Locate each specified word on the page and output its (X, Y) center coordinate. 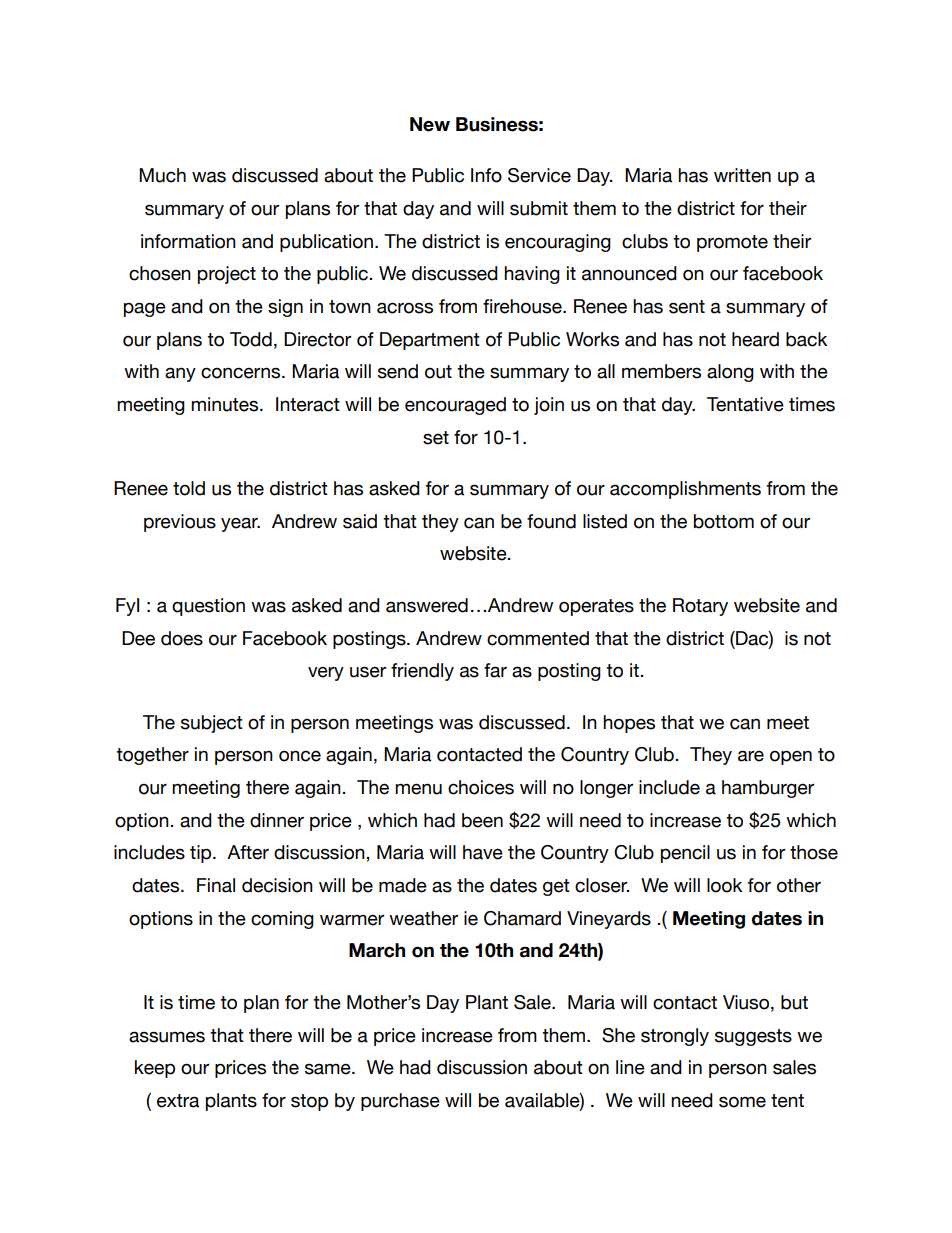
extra (178, 1101)
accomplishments (685, 490)
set (436, 438)
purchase (400, 1102)
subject (212, 724)
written (742, 175)
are (751, 756)
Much (162, 175)
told (189, 488)
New (430, 124)
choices (481, 787)
